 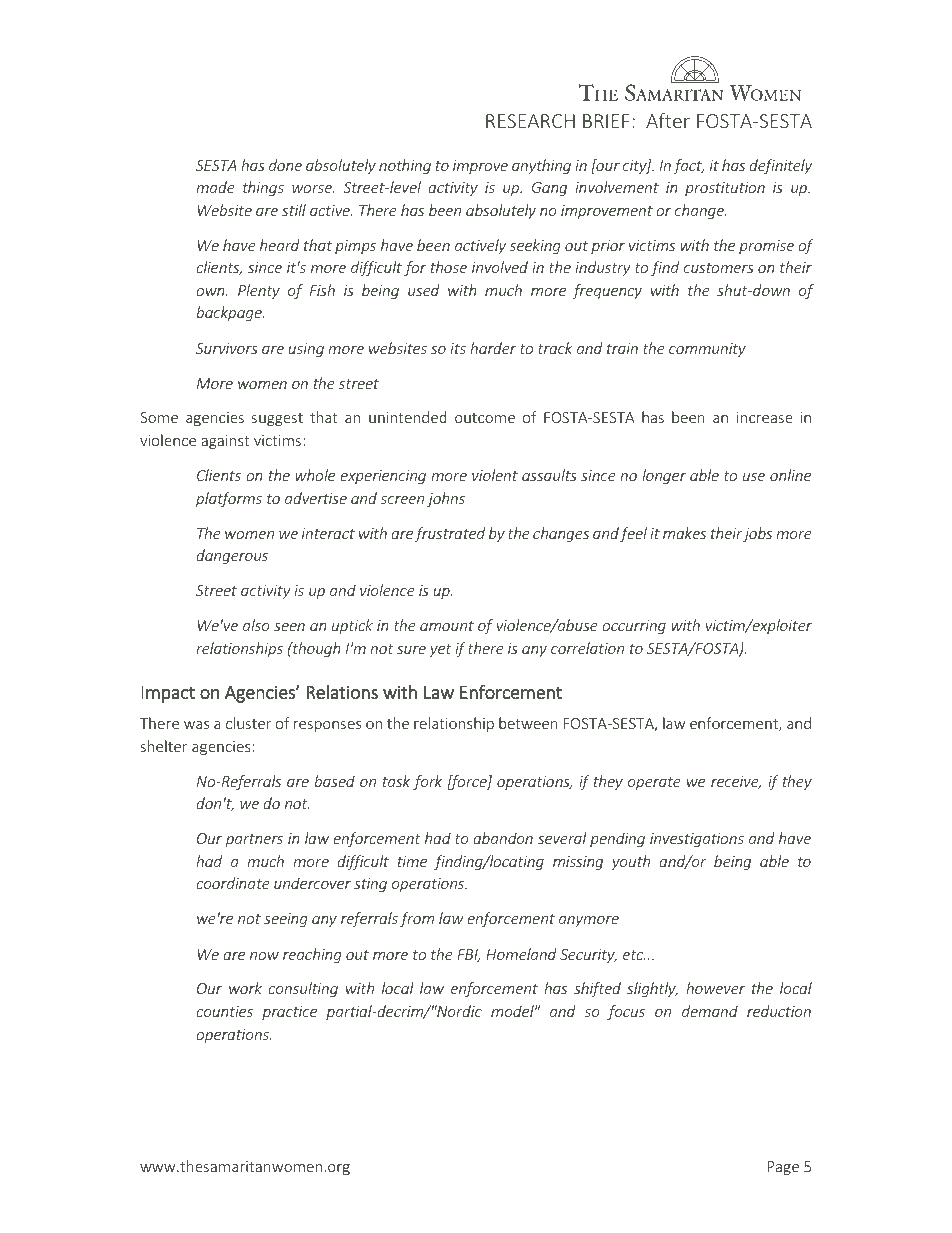 I want to click on fork, so click(x=427, y=782).
